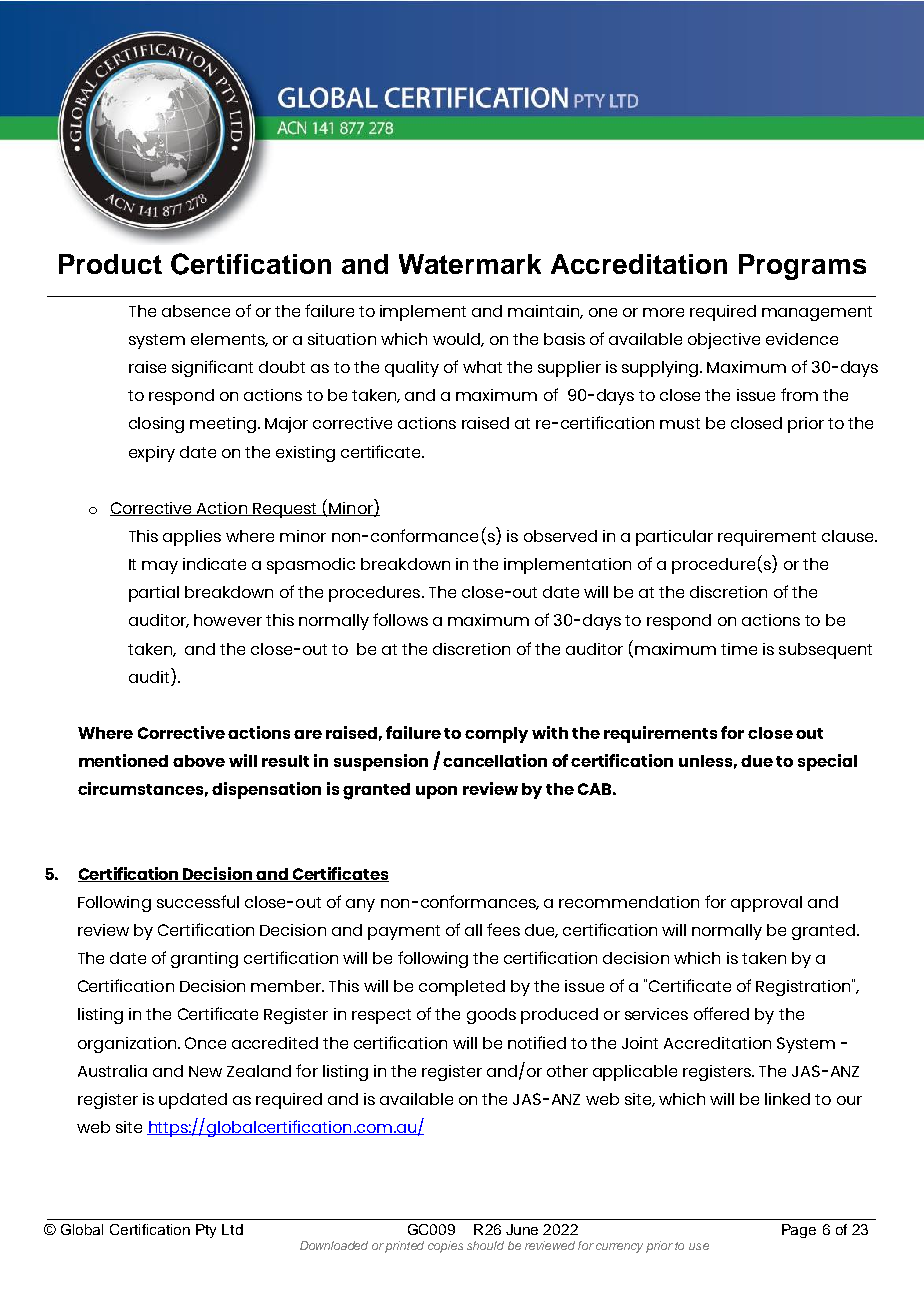  Describe the element at coordinates (802, 267) in the page. I see `Programs` at that location.
